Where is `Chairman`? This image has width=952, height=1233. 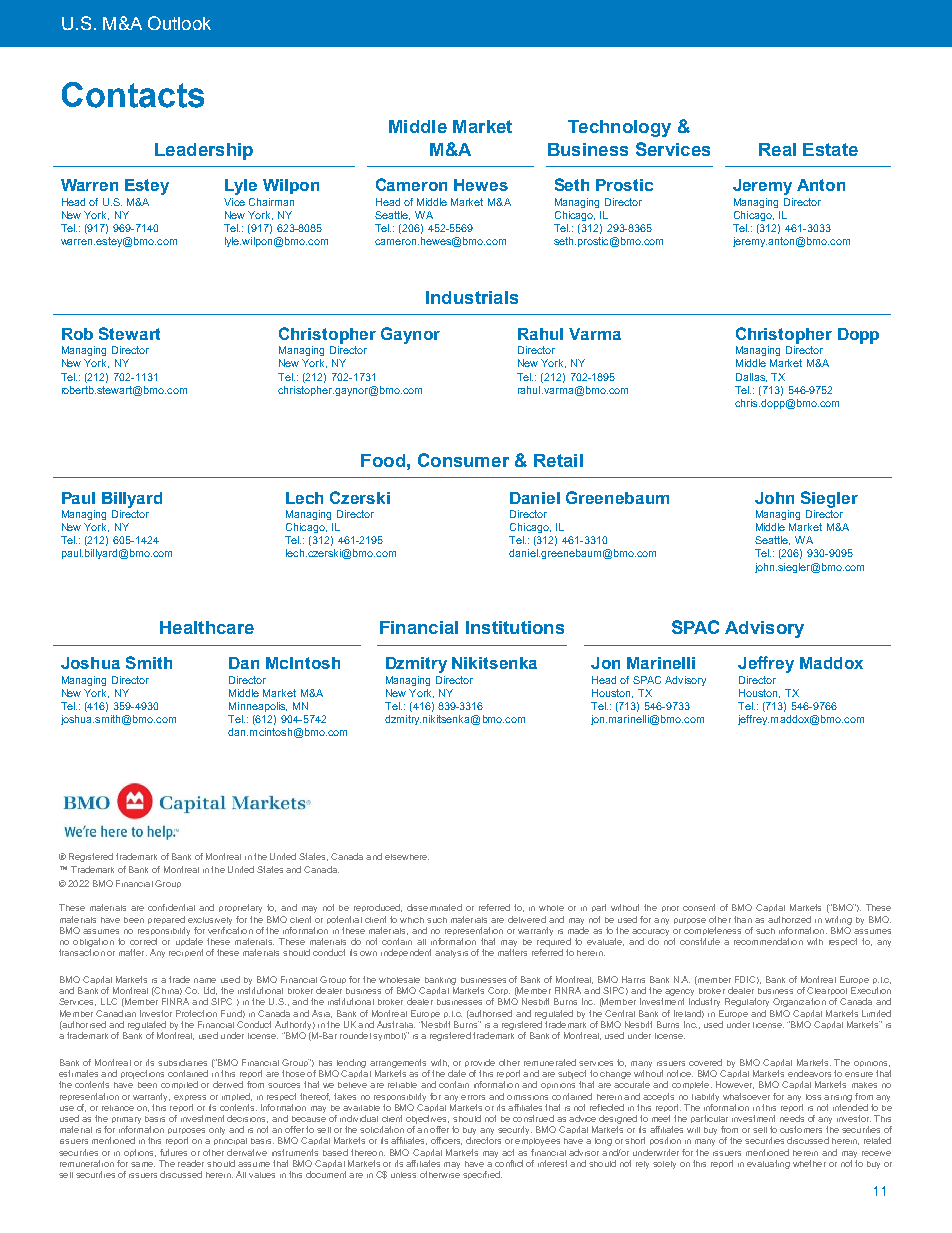 Chairman is located at coordinates (271, 202).
